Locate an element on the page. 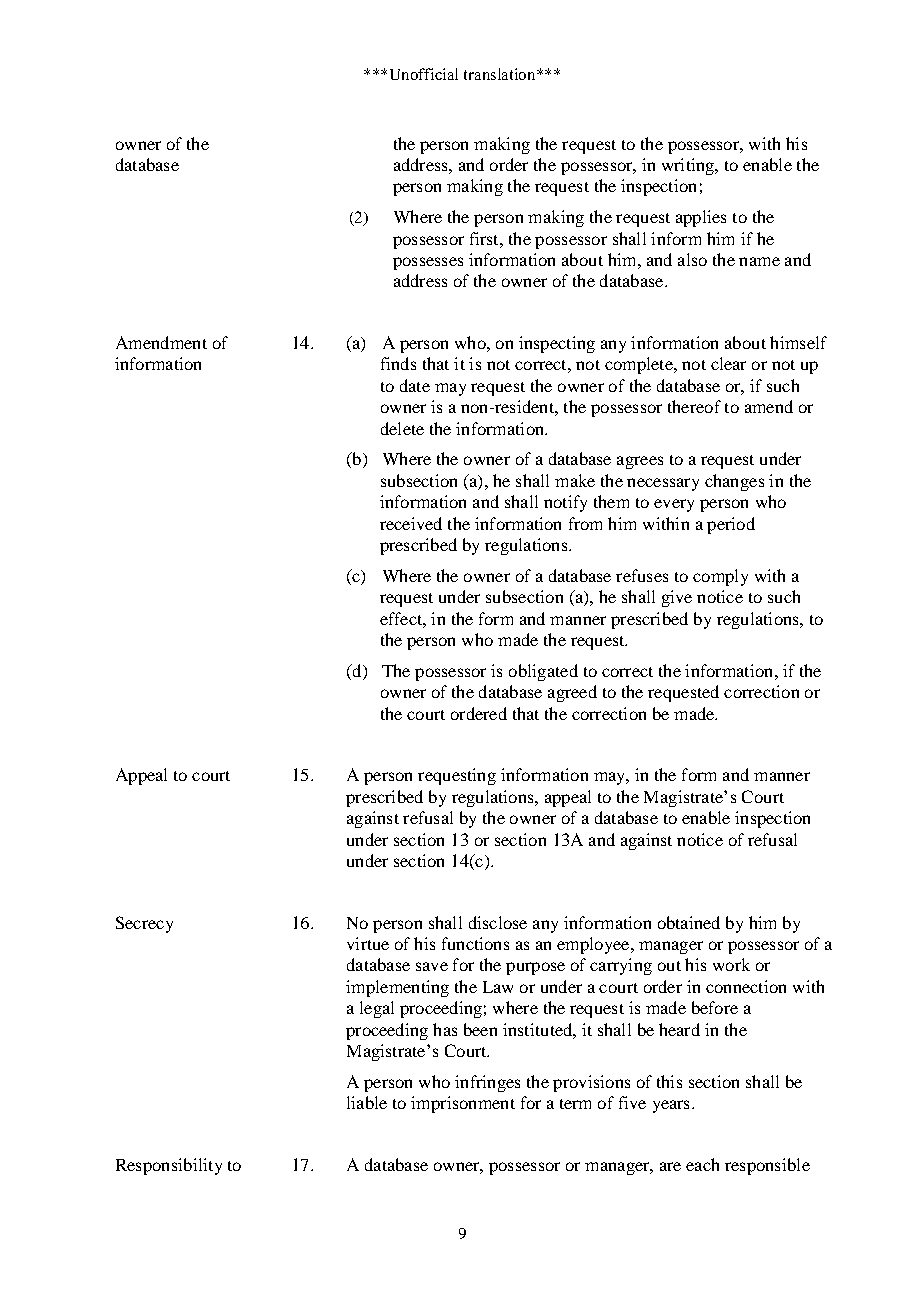  agreed is located at coordinates (572, 693).
